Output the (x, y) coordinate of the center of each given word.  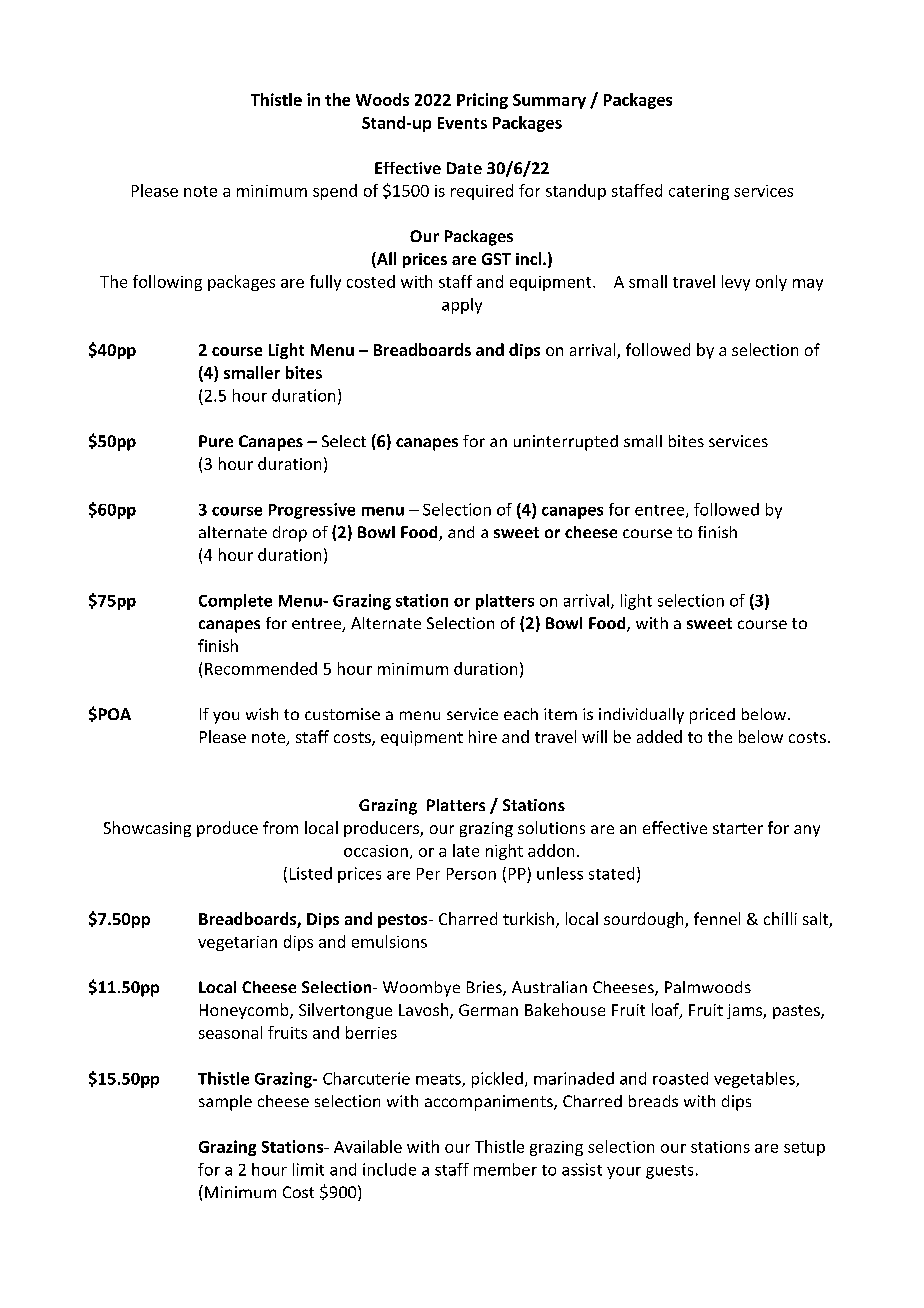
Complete (235, 602)
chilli (780, 918)
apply (462, 306)
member (505, 1169)
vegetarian (237, 943)
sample (225, 1103)
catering (699, 192)
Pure (216, 441)
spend (335, 192)
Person (471, 874)
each (521, 714)
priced (712, 716)
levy (736, 283)
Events (462, 123)
